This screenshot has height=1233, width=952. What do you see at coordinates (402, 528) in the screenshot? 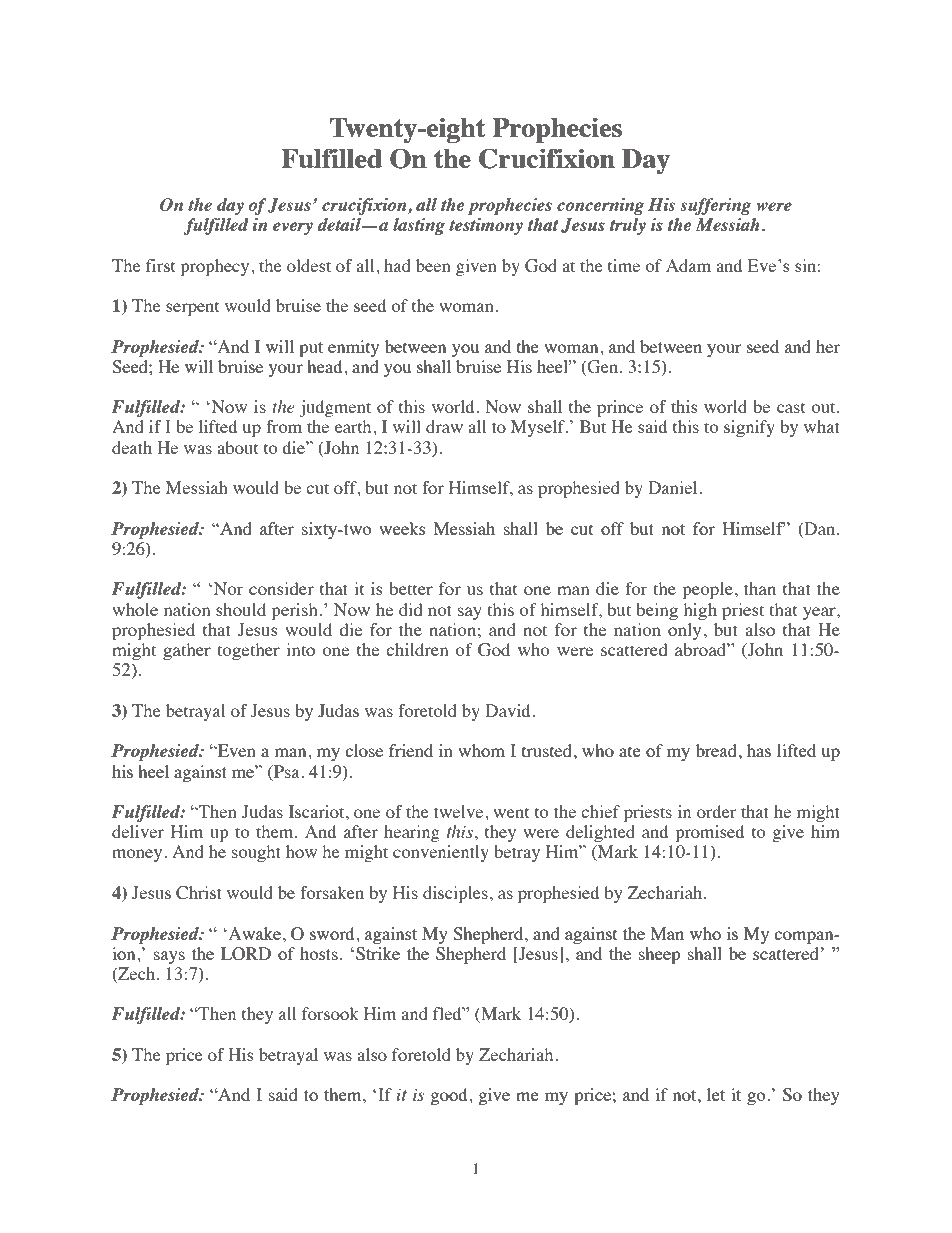
I see `weeks` at bounding box center [402, 528].
